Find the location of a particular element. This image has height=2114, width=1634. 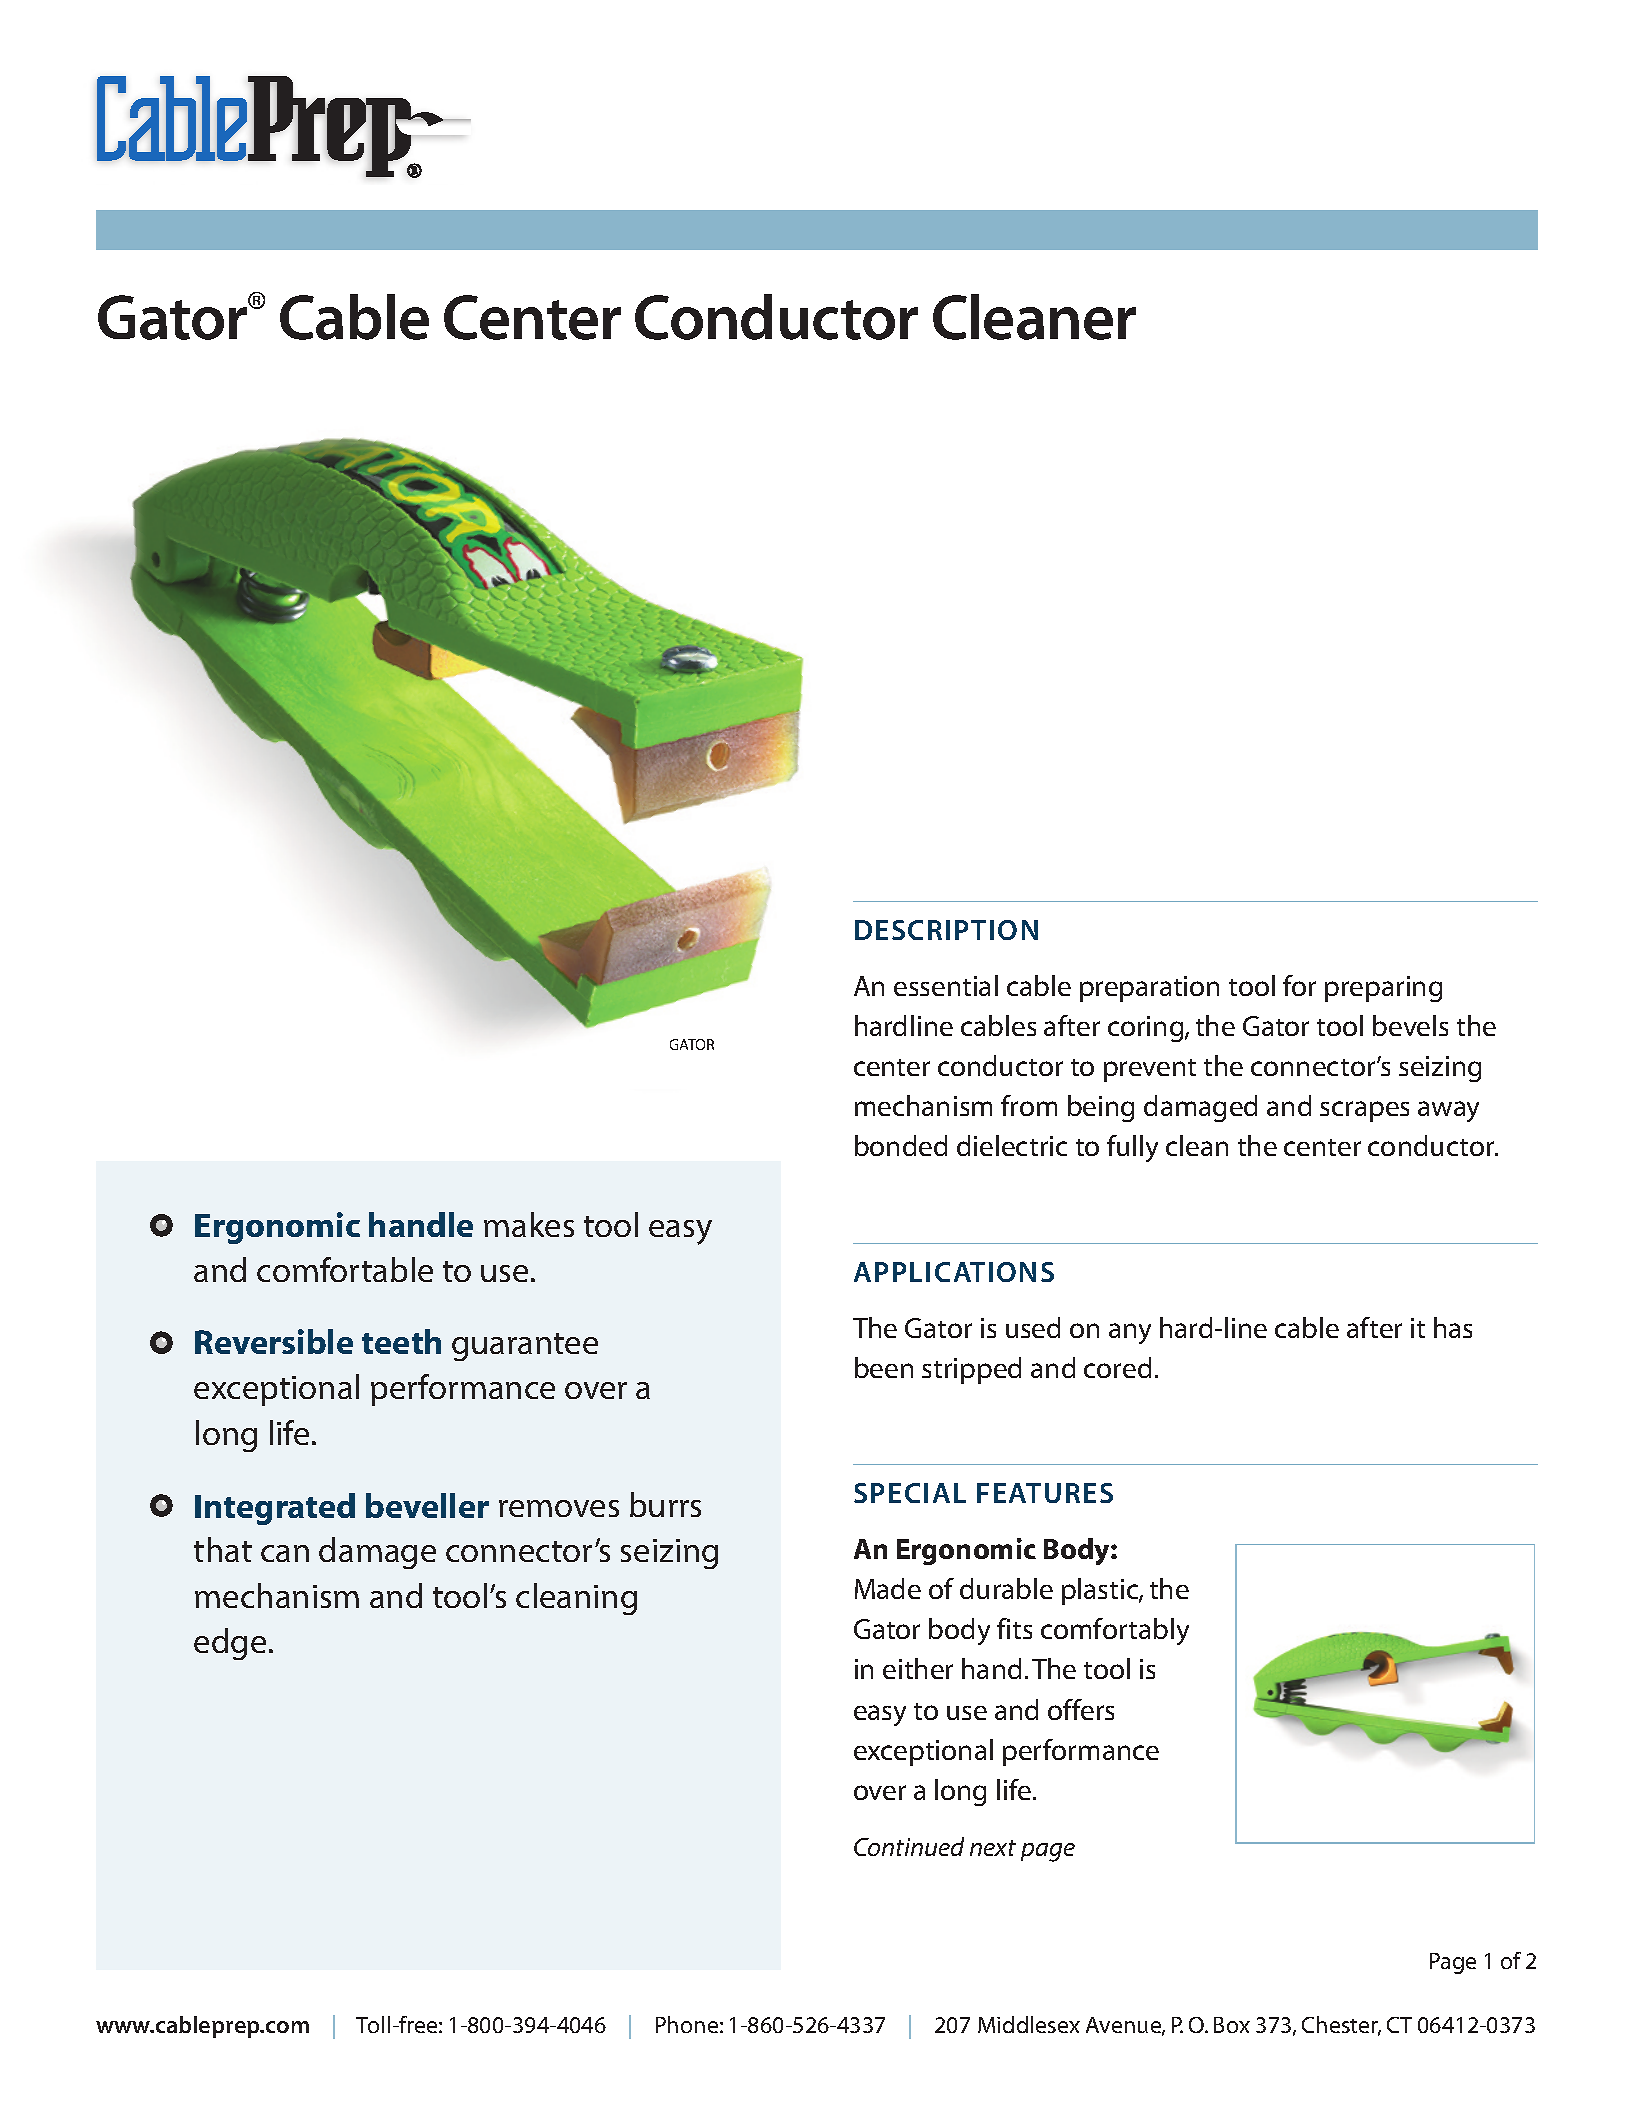

Continued is located at coordinates (909, 1846).
